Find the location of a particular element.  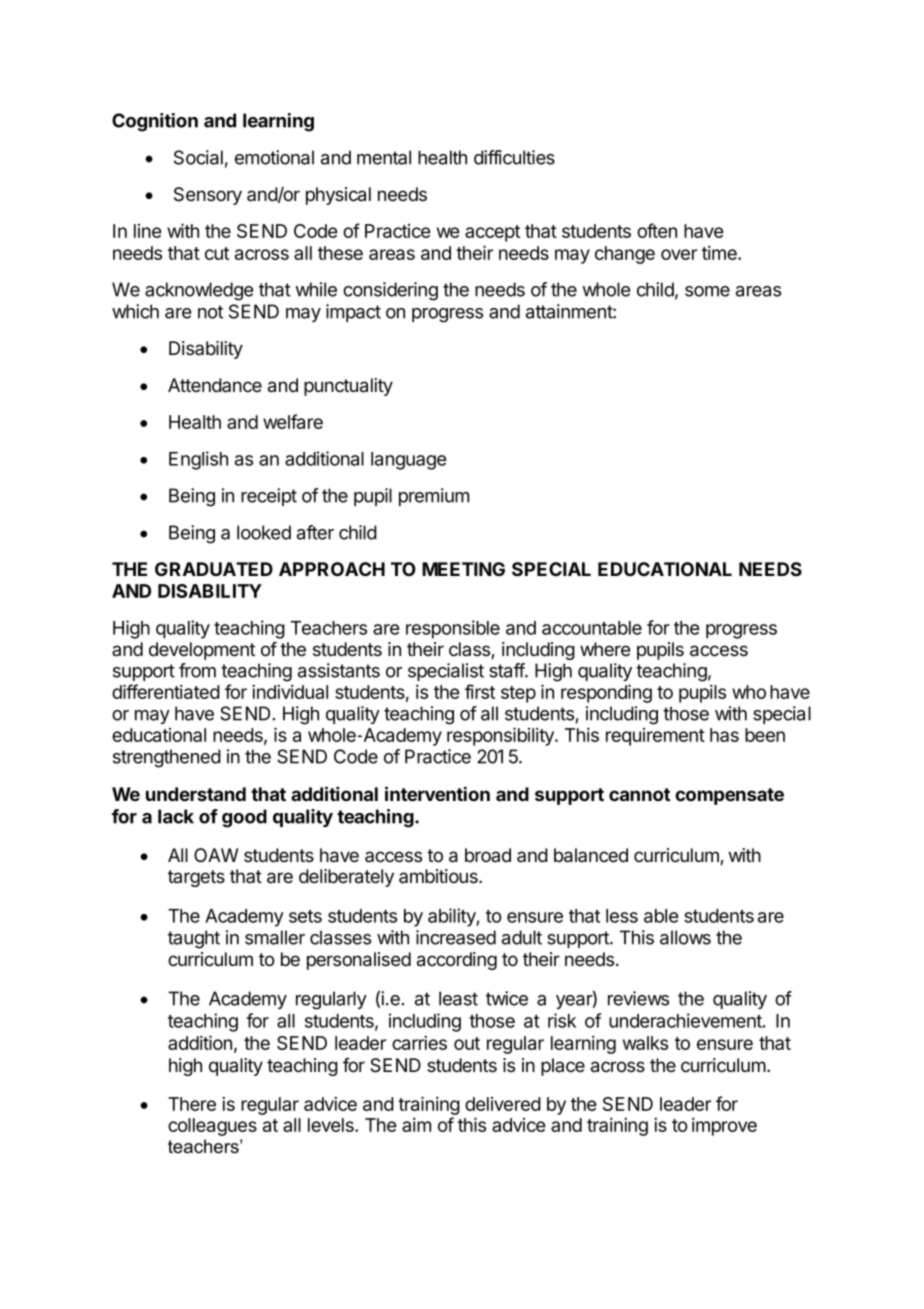

difficulties is located at coordinates (514, 157).
